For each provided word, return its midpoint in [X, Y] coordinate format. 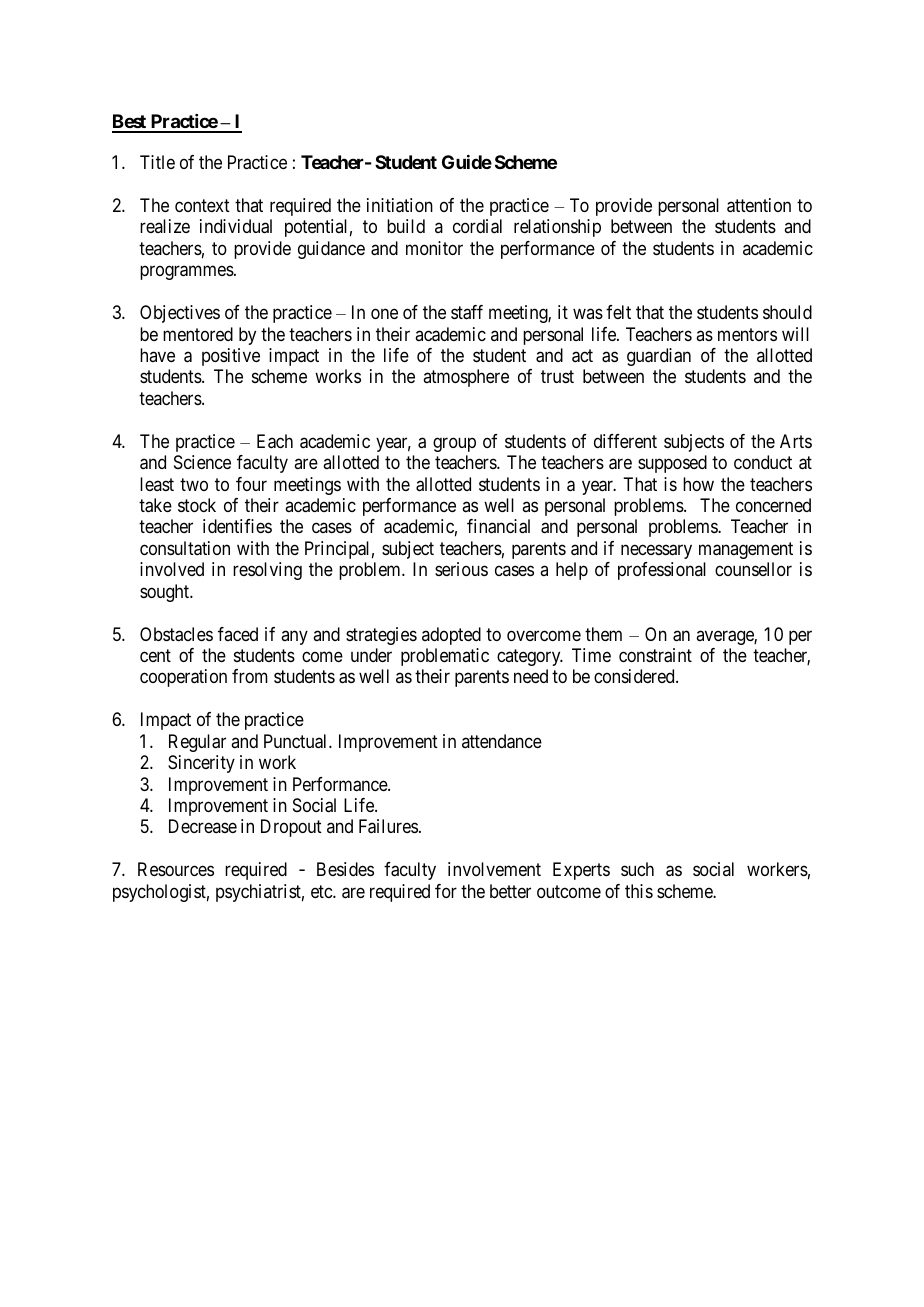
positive [231, 357]
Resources [176, 869]
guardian [659, 357]
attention [759, 205]
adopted [451, 636]
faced [238, 634]
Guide [467, 162]
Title [157, 162]
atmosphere [466, 378]
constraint [655, 655]
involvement [494, 869]
